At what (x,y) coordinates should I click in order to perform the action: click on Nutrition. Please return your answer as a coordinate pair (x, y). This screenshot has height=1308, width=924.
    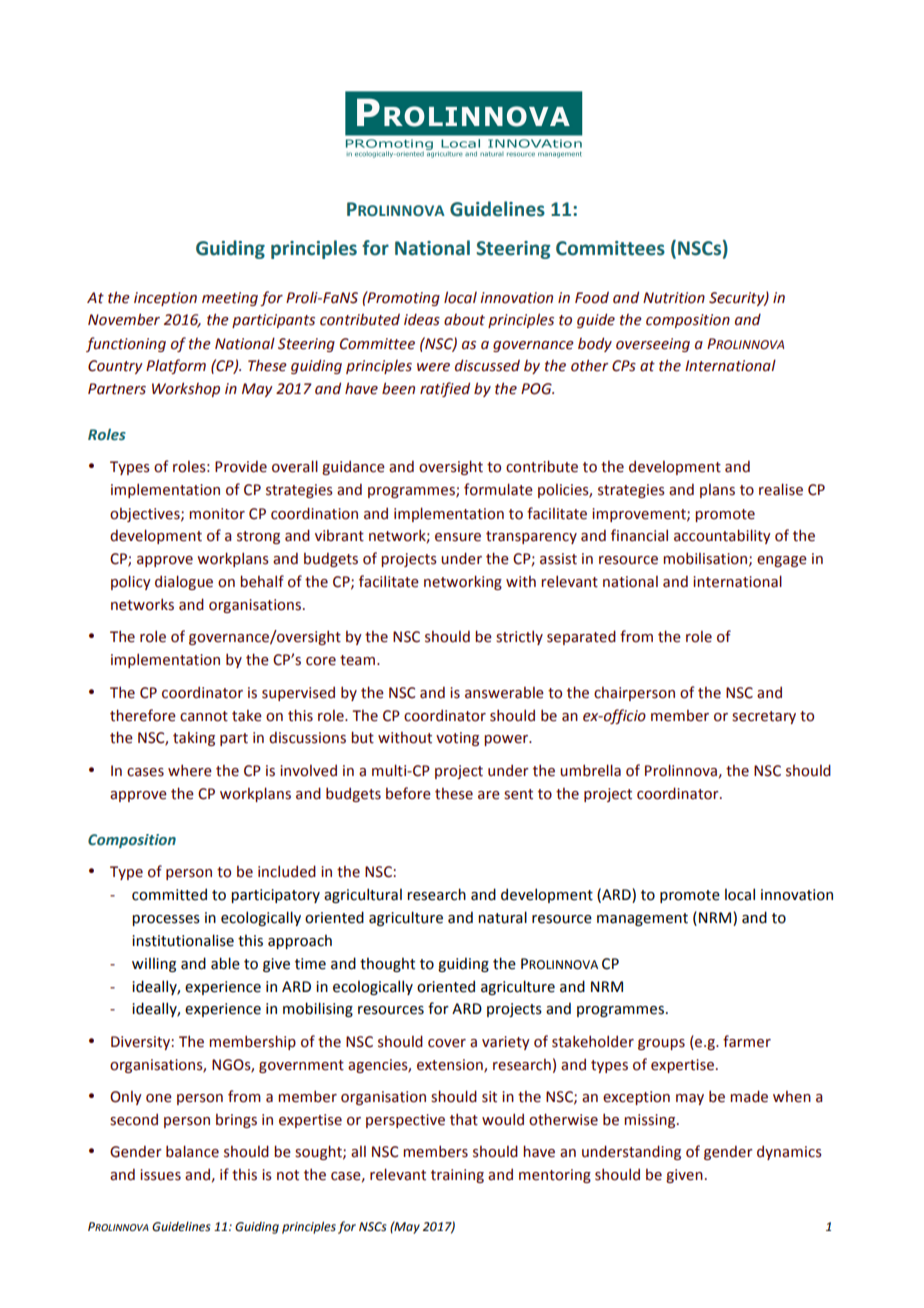
    Looking at the image, I should click on (674, 298).
